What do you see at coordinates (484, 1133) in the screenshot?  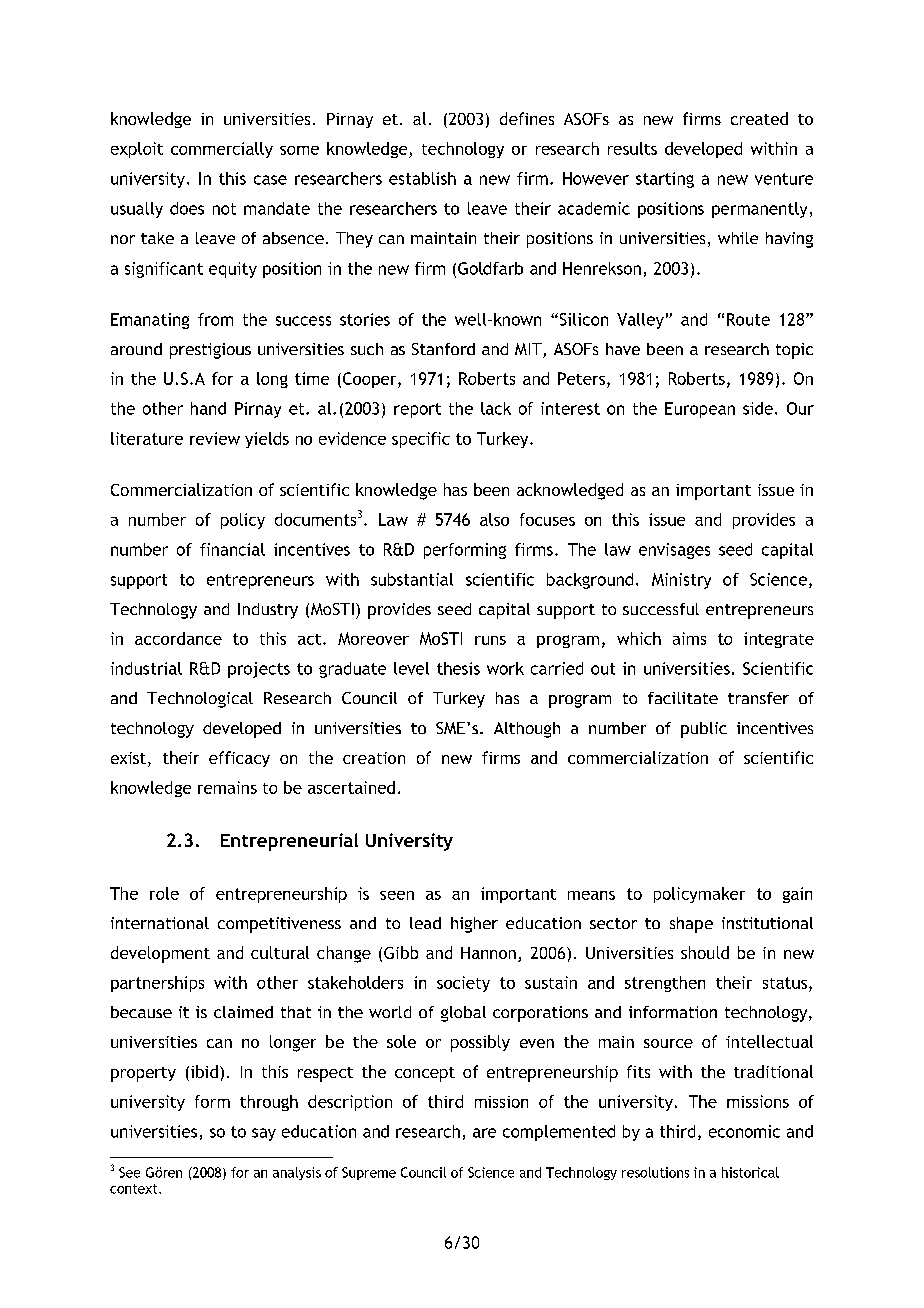 I see `are` at bounding box center [484, 1133].
